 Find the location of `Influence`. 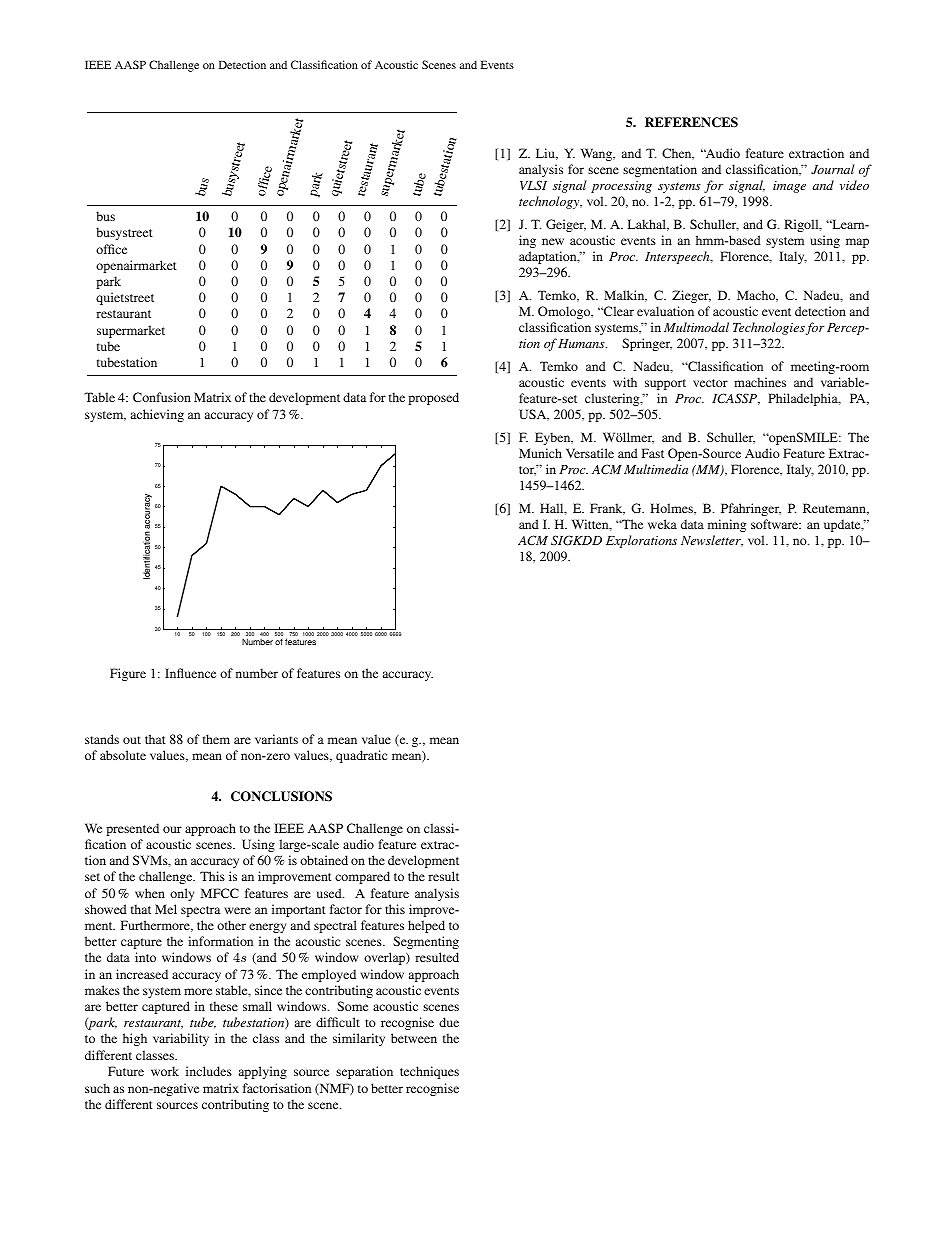

Influence is located at coordinates (190, 673).
